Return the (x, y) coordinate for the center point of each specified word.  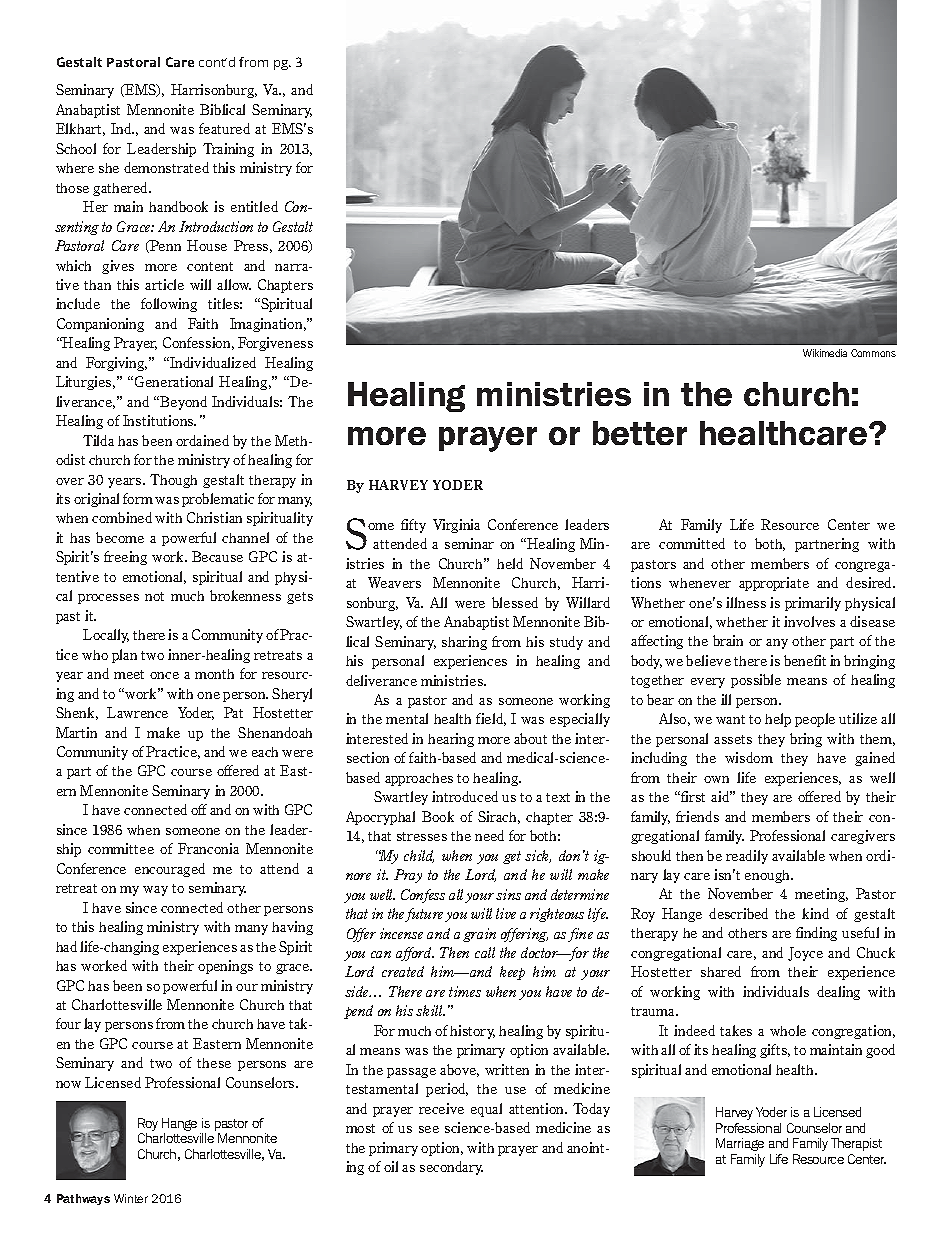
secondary (451, 1168)
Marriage (740, 1144)
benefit (805, 660)
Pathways (83, 1199)
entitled (254, 206)
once (164, 675)
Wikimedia (825, 353)
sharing (464, 643)
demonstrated (166, 167)
